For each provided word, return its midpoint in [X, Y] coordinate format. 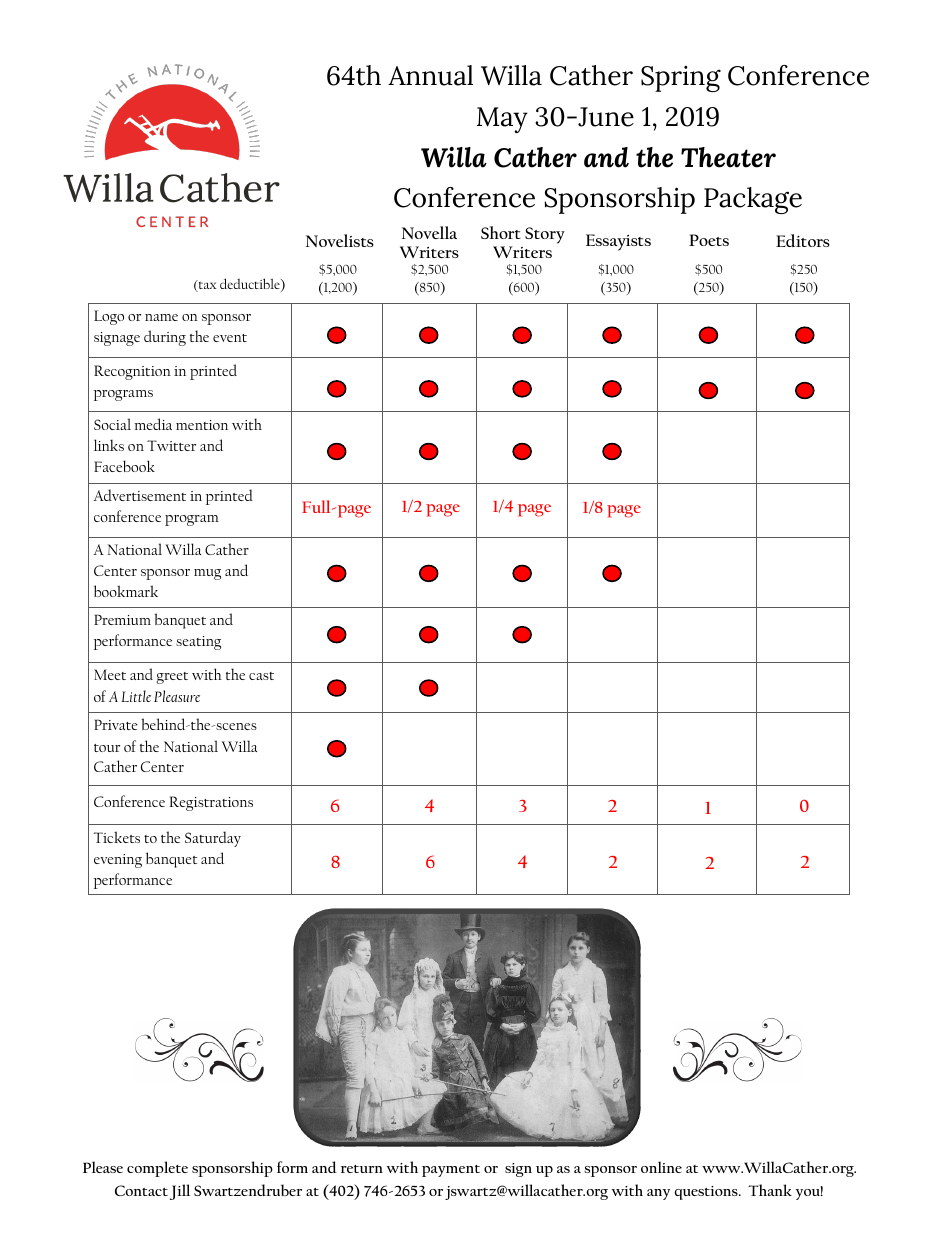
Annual [430, 75]
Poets [709, 240]
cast [261, 676]
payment [451, 1171]
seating [198, 643]
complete [157, 1169]
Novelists [340, 240]
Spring [681, 78]
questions [707, 1193]
